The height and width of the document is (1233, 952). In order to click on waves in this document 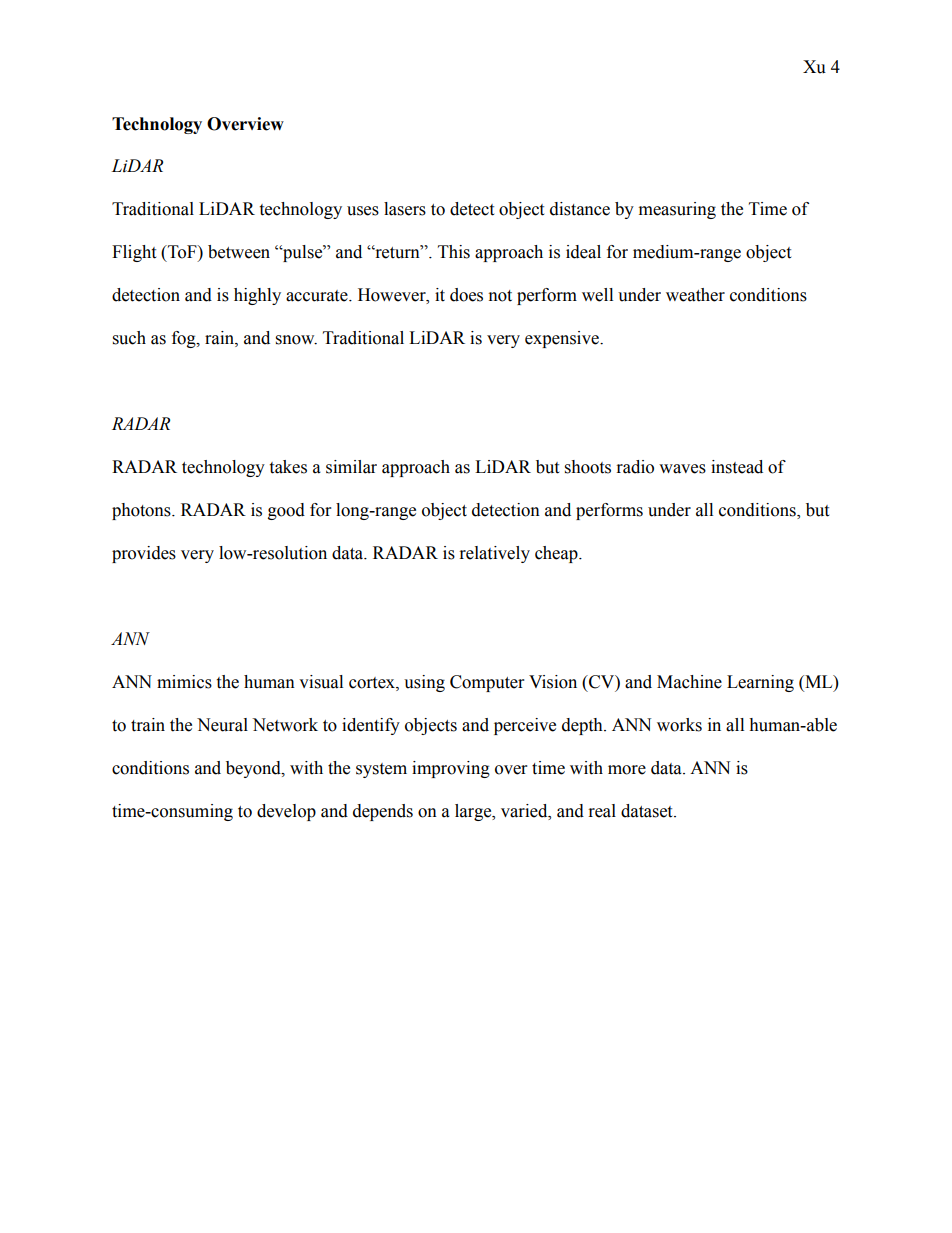, I will do `click(682, 469)`.
